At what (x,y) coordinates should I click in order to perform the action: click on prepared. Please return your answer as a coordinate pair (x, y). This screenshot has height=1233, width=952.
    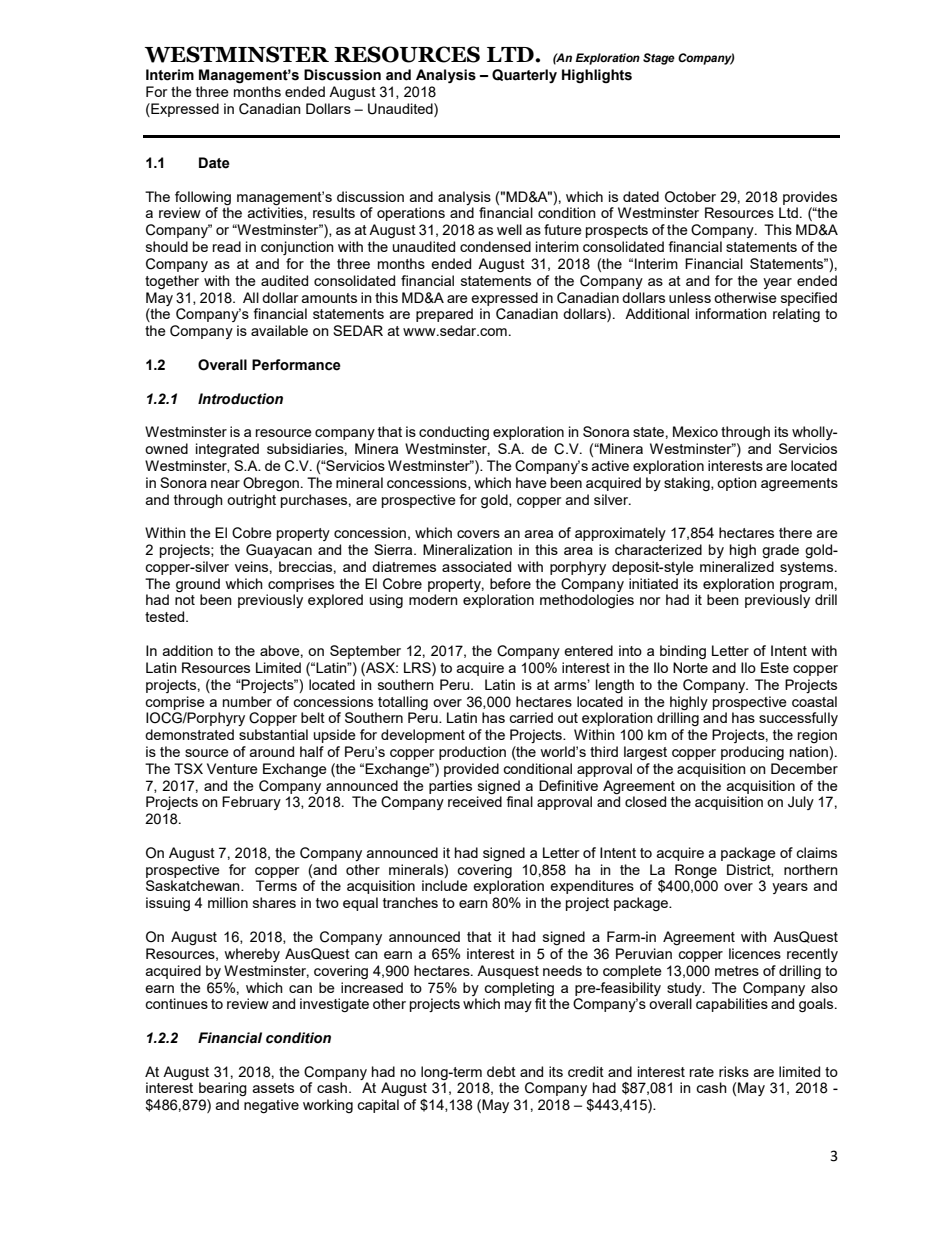
    Looking at the image, I should click on (444, 315).
